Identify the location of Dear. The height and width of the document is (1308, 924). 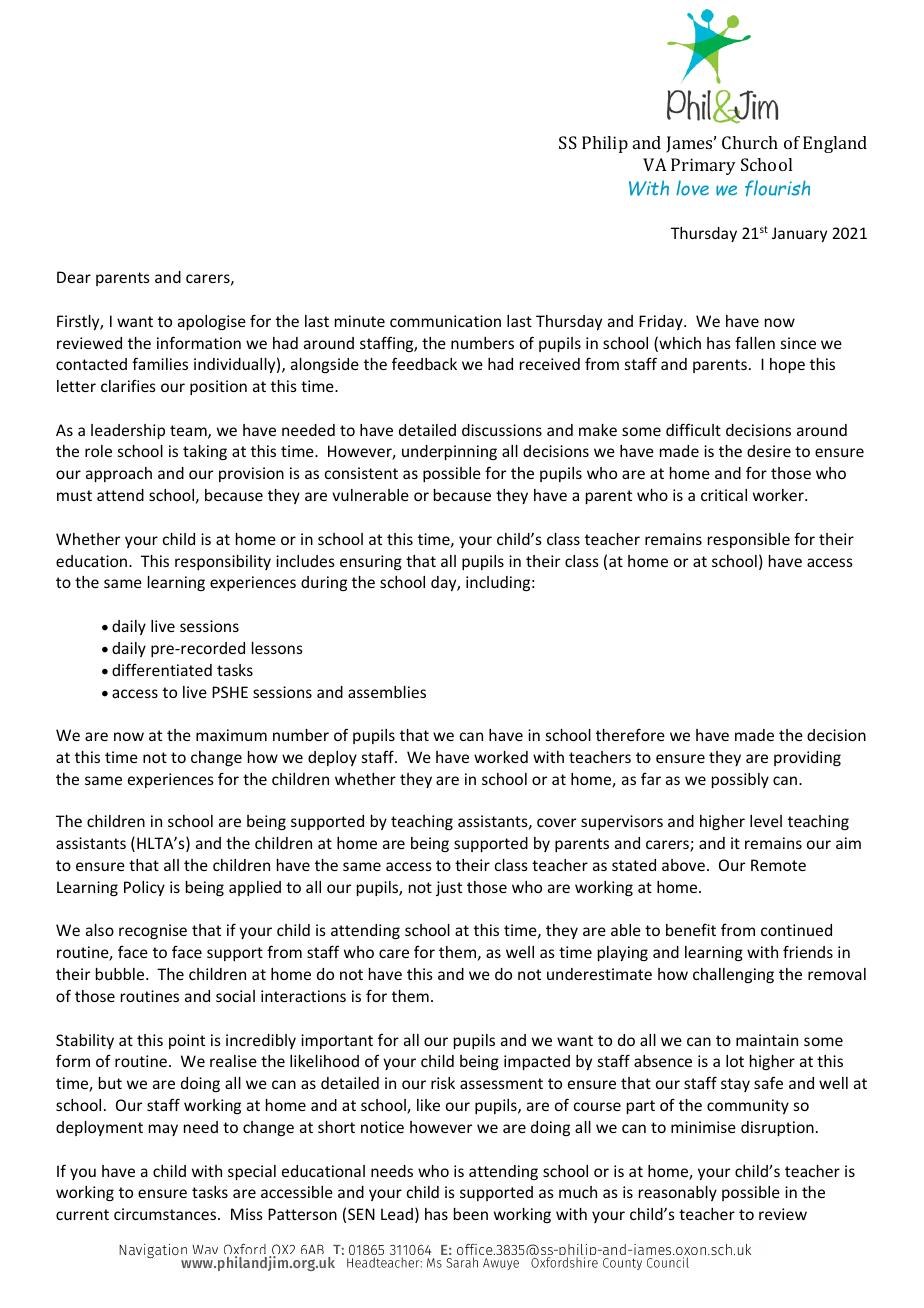
(74, 277).
